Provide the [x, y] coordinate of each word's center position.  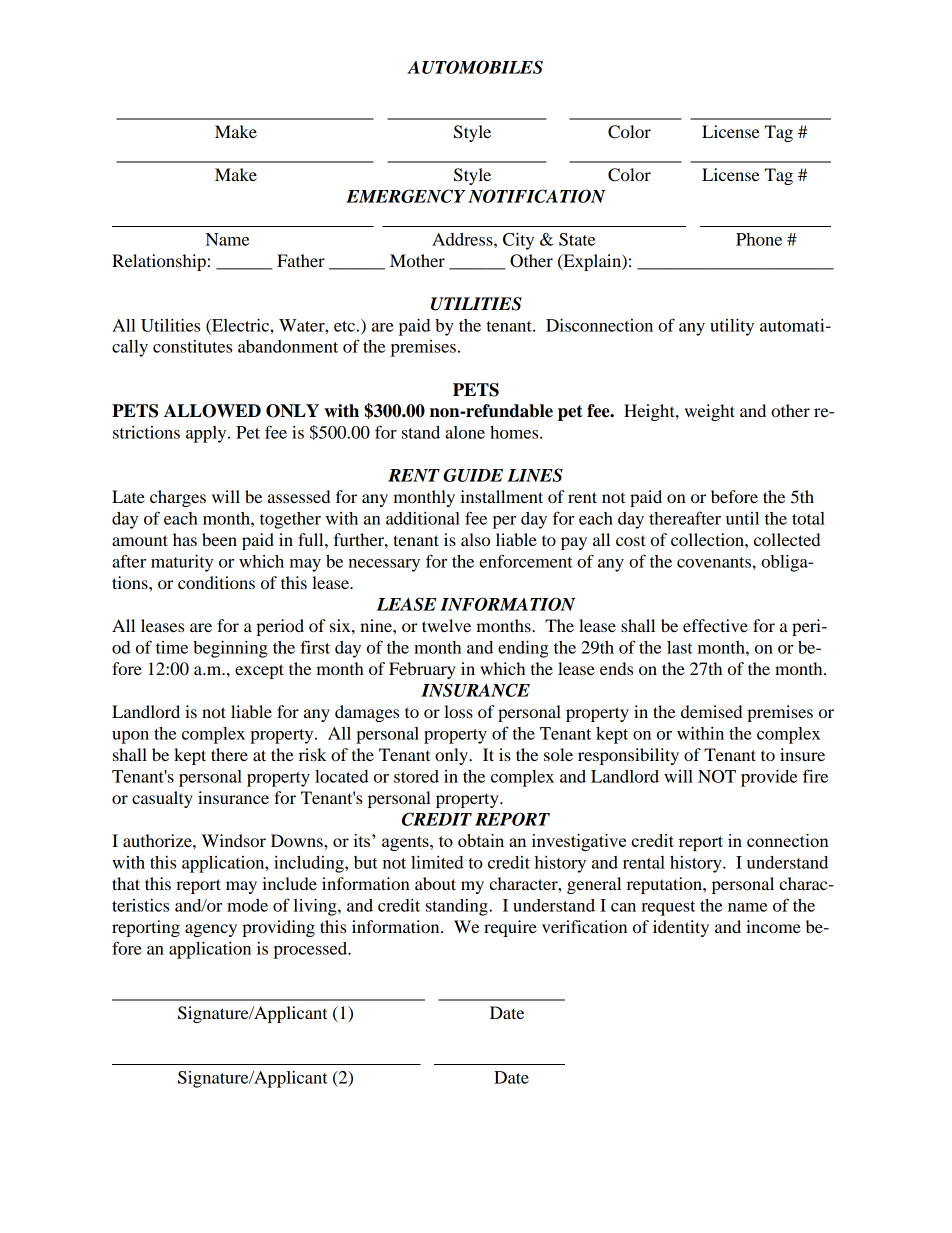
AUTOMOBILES [475, 67]
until [742, 518]
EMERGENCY [406, 196]
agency [211, 930]
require [510, 928]
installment [501, 496]
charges [178, 498]
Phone [759, 239]
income [773, 926]
